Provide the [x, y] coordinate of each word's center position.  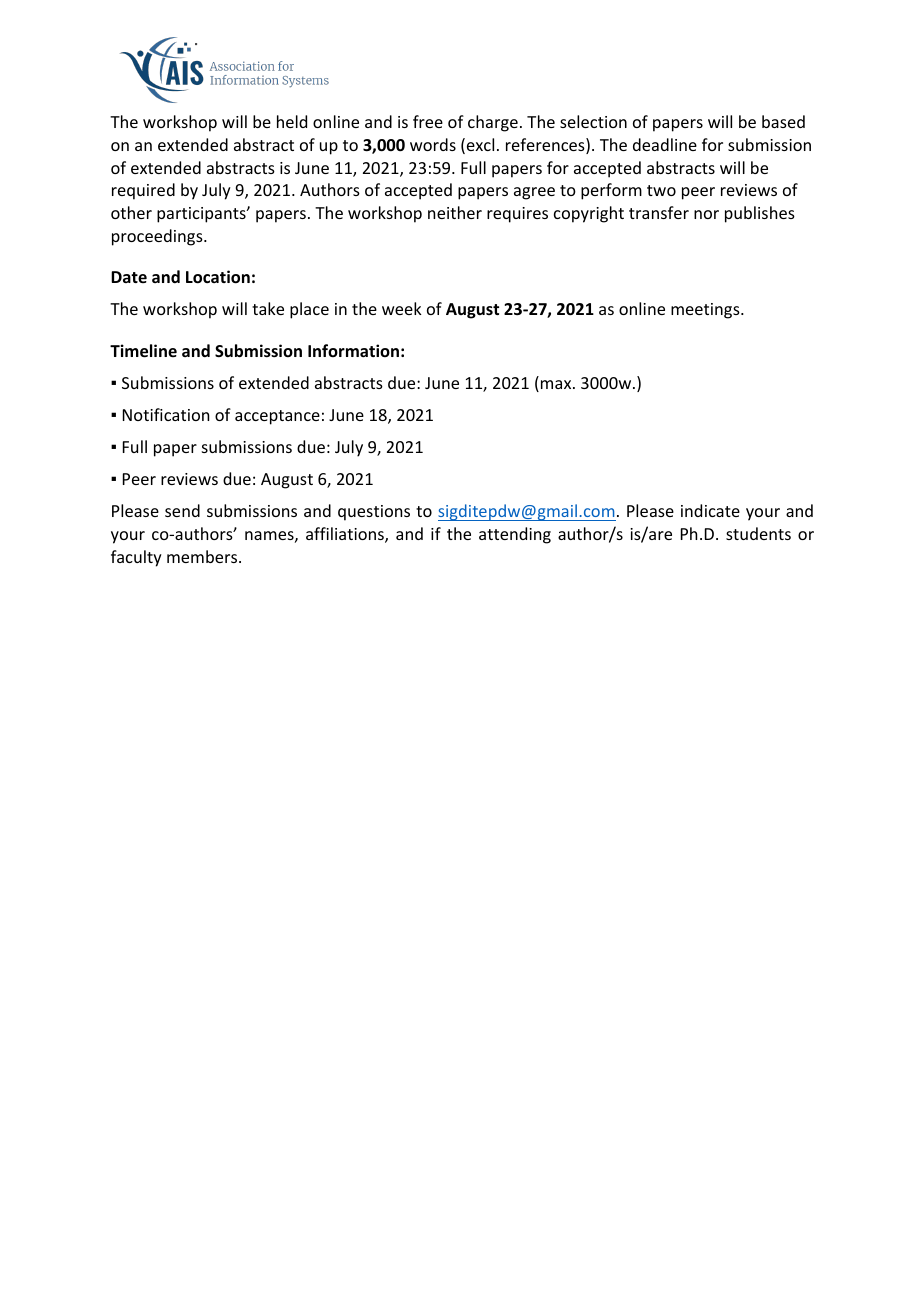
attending [515, 535]
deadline [665, 144]
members [203, 556]
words [433, 144]
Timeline [143, 351]
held [292, 121]
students [758, 533]
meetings [706, 311]
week [402, 308]
